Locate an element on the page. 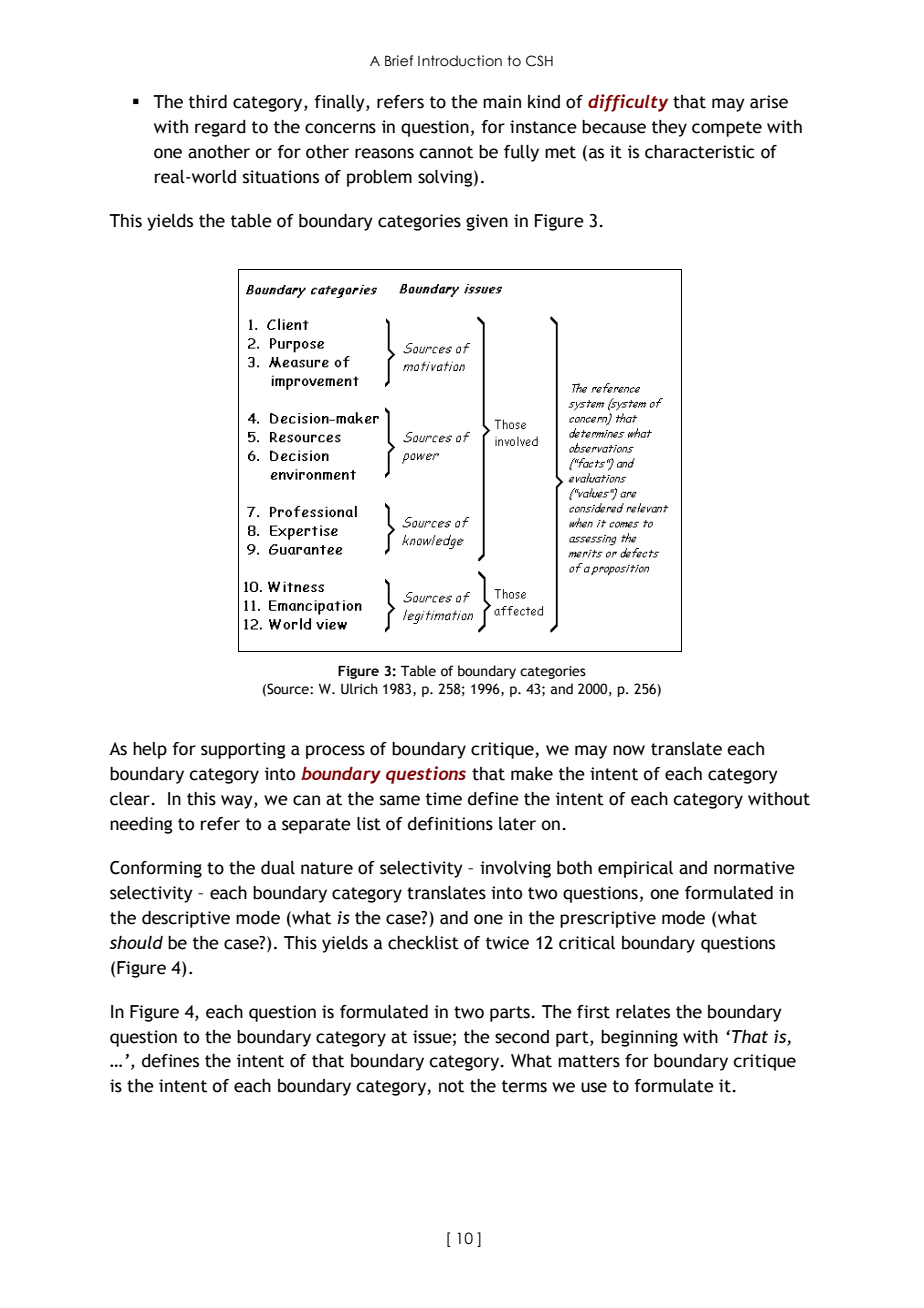  make is located at coordinates (532, 774).
